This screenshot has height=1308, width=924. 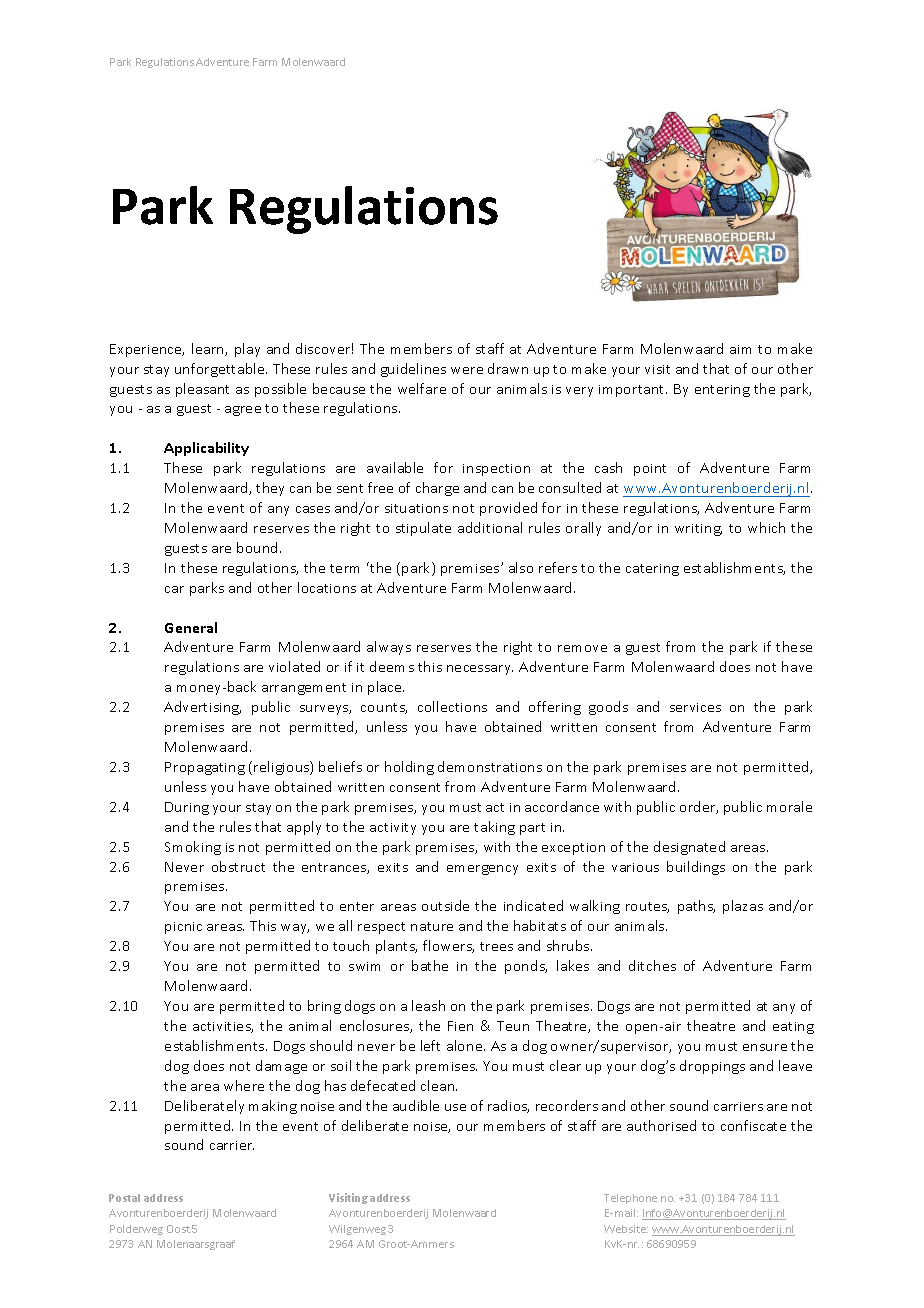 I want to click on demonstrations, so click(x=490, y=766).
